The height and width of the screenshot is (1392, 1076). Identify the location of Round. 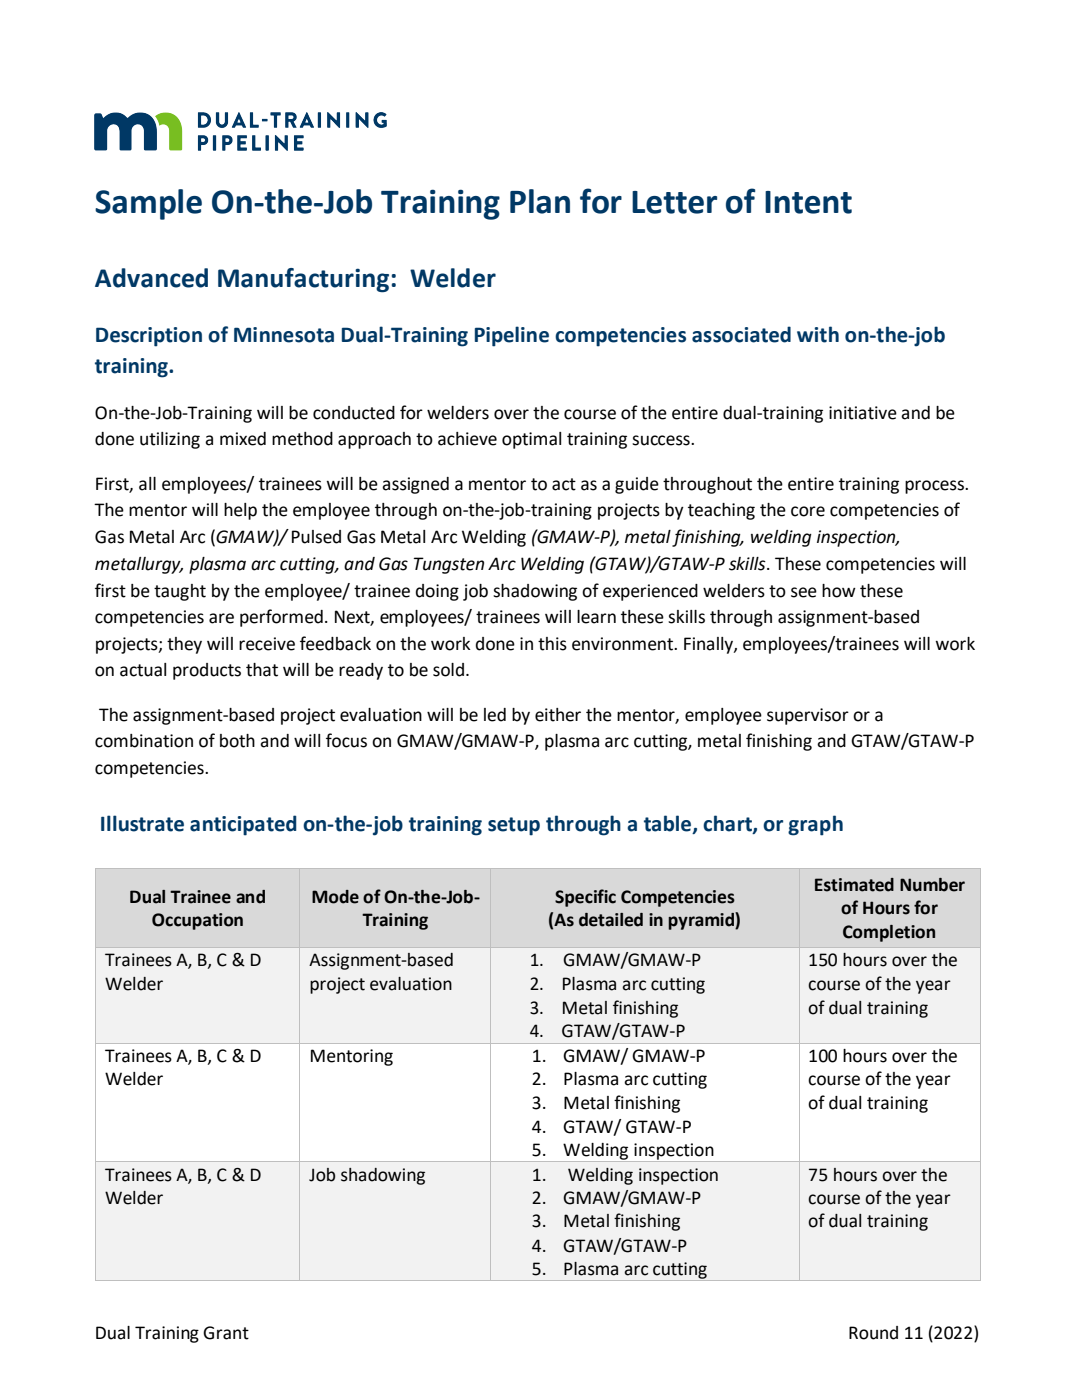
(873, 1333).
